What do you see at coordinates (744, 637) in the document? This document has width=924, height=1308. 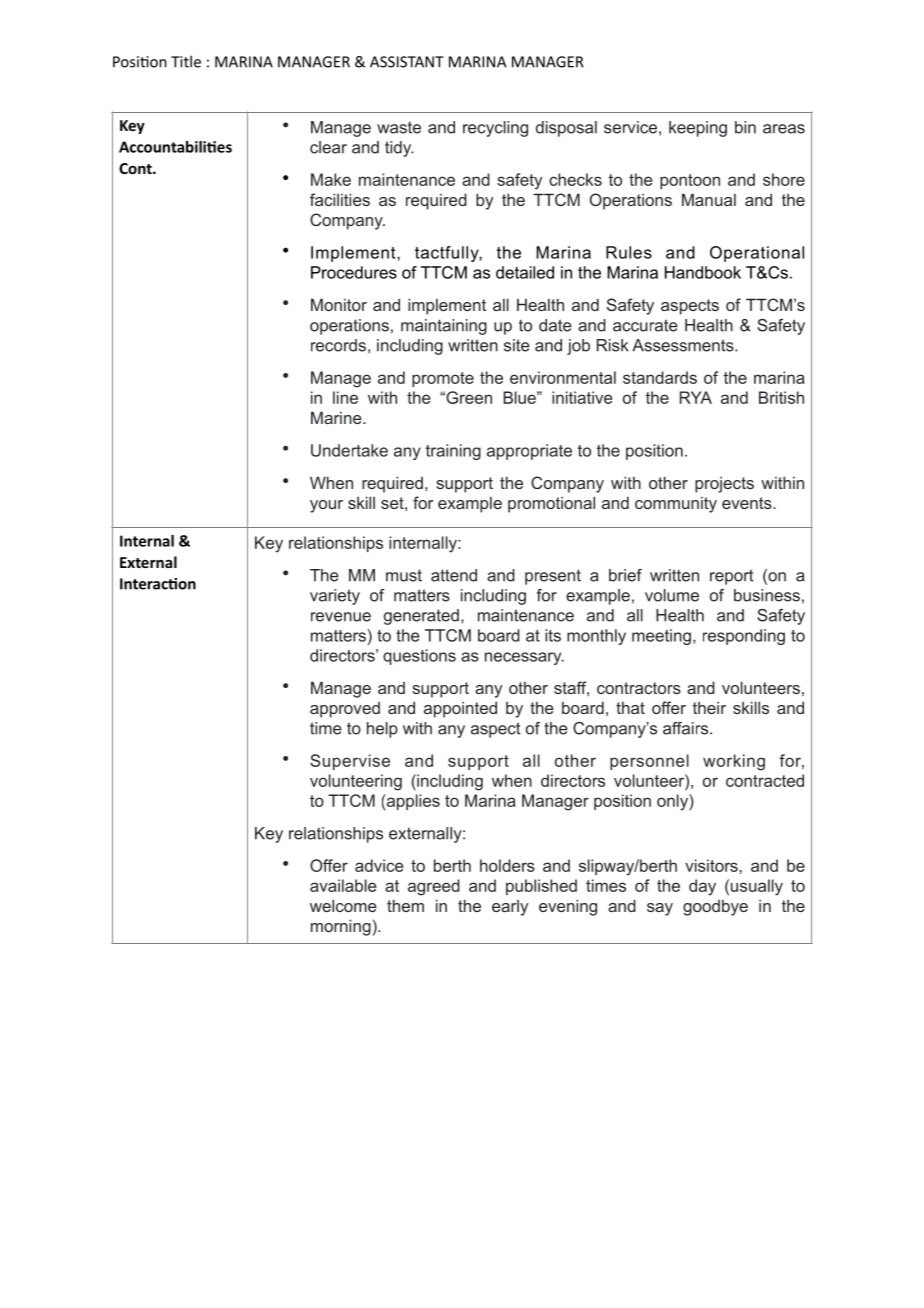 I see `responding` at bounding box center [744, 637].
